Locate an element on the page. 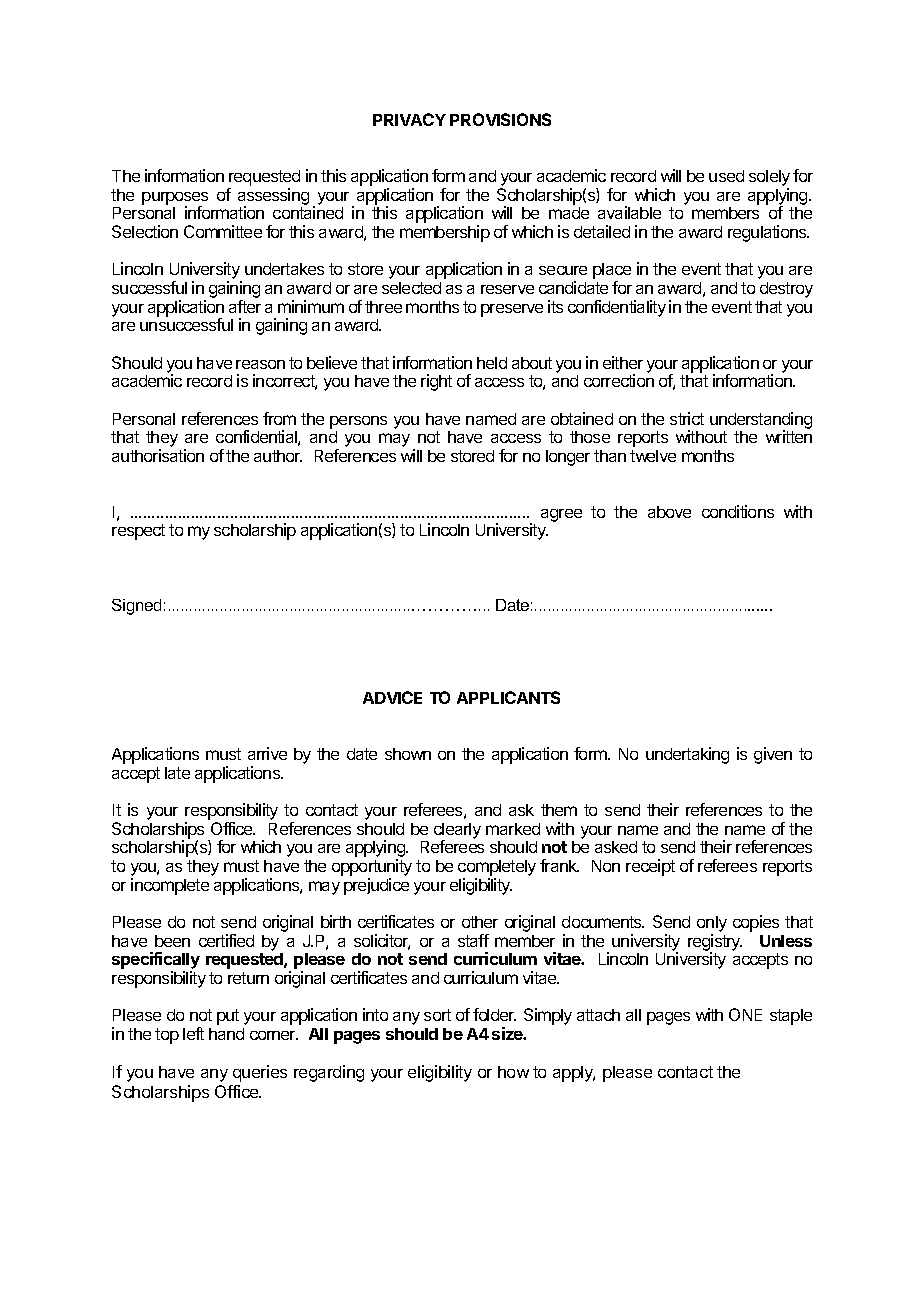  late is located at coordinates (177, 773).
